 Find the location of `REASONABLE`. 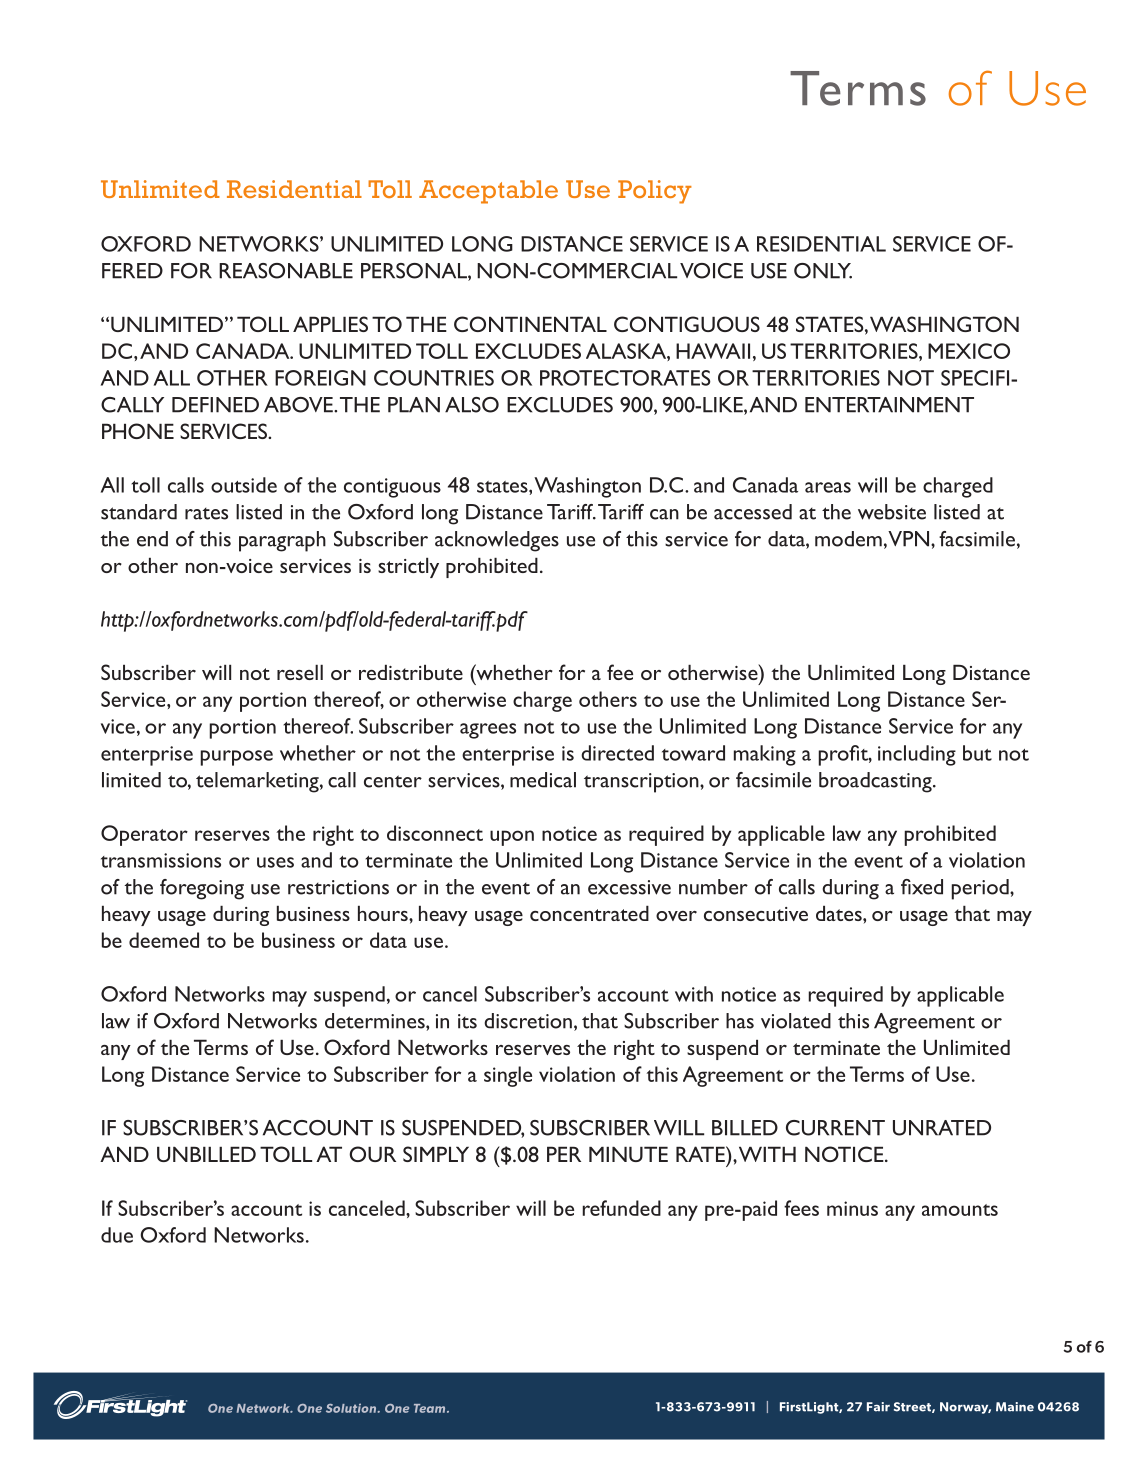

REASONABLE is located at coordinates (286, 271).
